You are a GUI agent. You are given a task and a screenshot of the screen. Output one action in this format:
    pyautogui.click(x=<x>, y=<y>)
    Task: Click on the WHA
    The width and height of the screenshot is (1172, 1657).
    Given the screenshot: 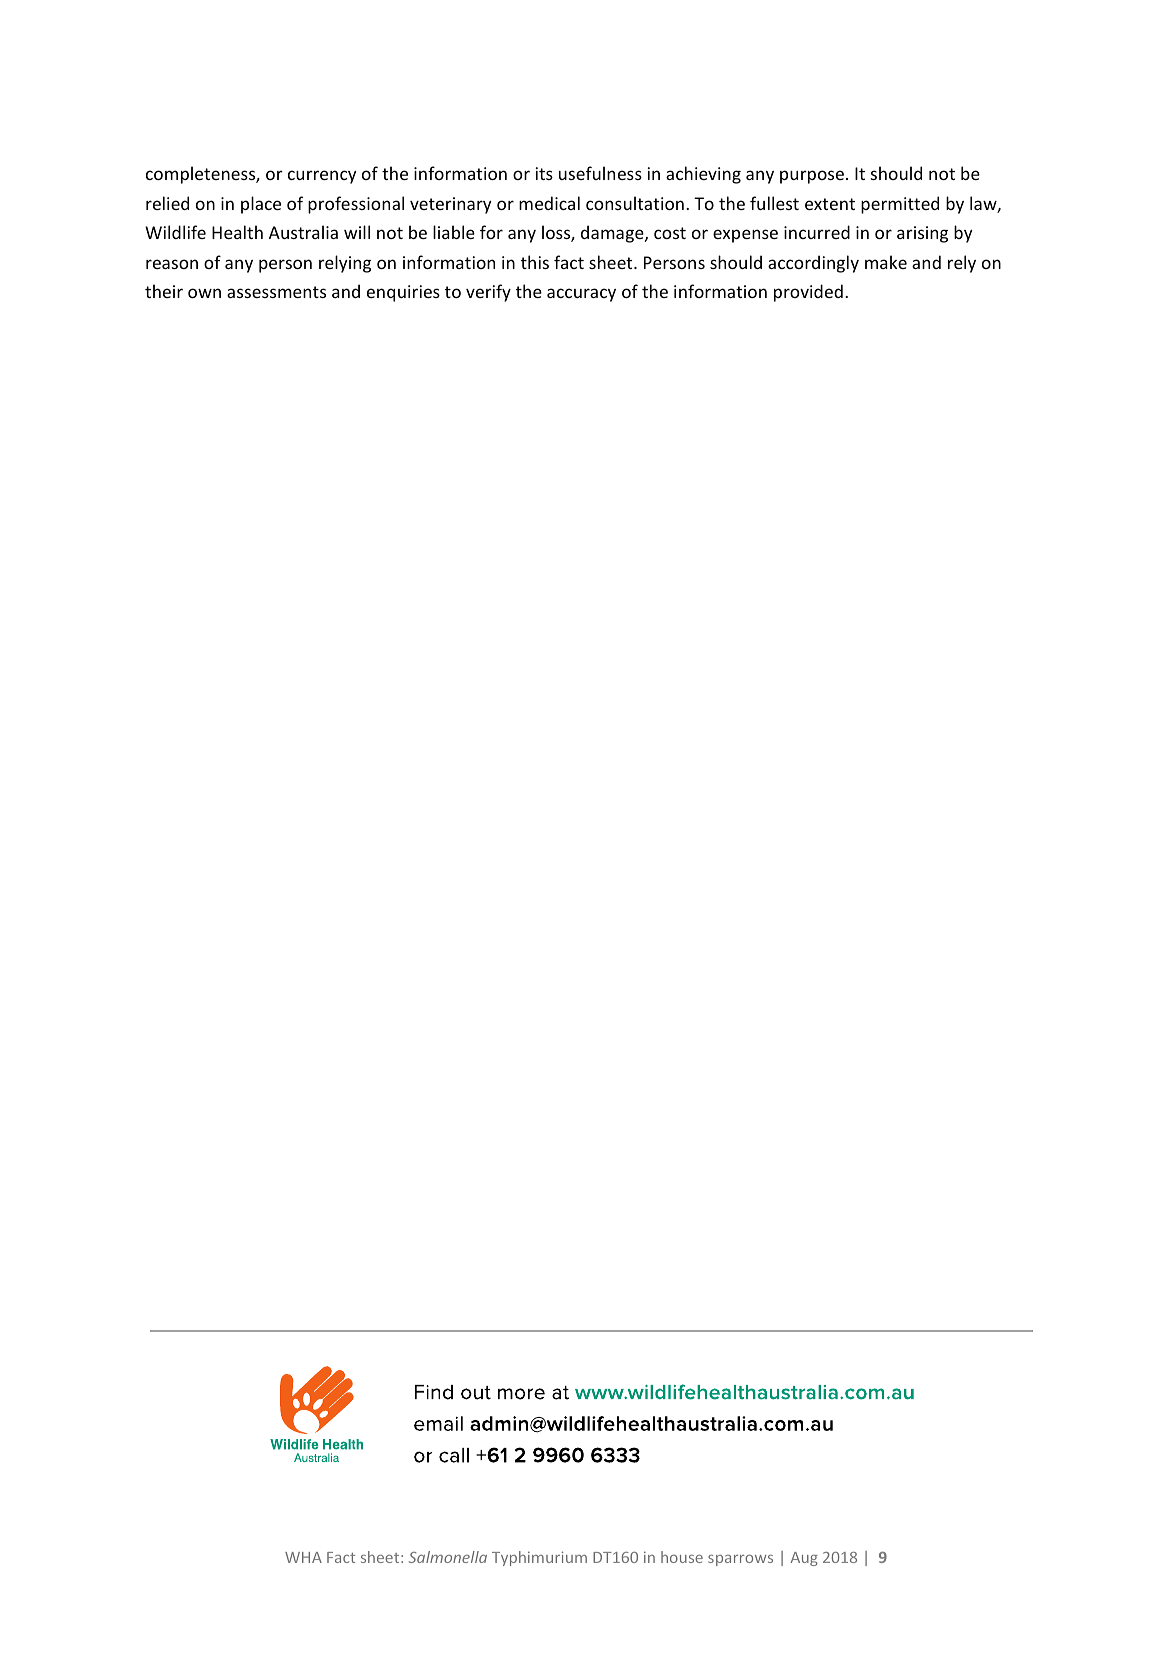 What is the action you would take?
    pyautogui.click(x=303, y=1557)
